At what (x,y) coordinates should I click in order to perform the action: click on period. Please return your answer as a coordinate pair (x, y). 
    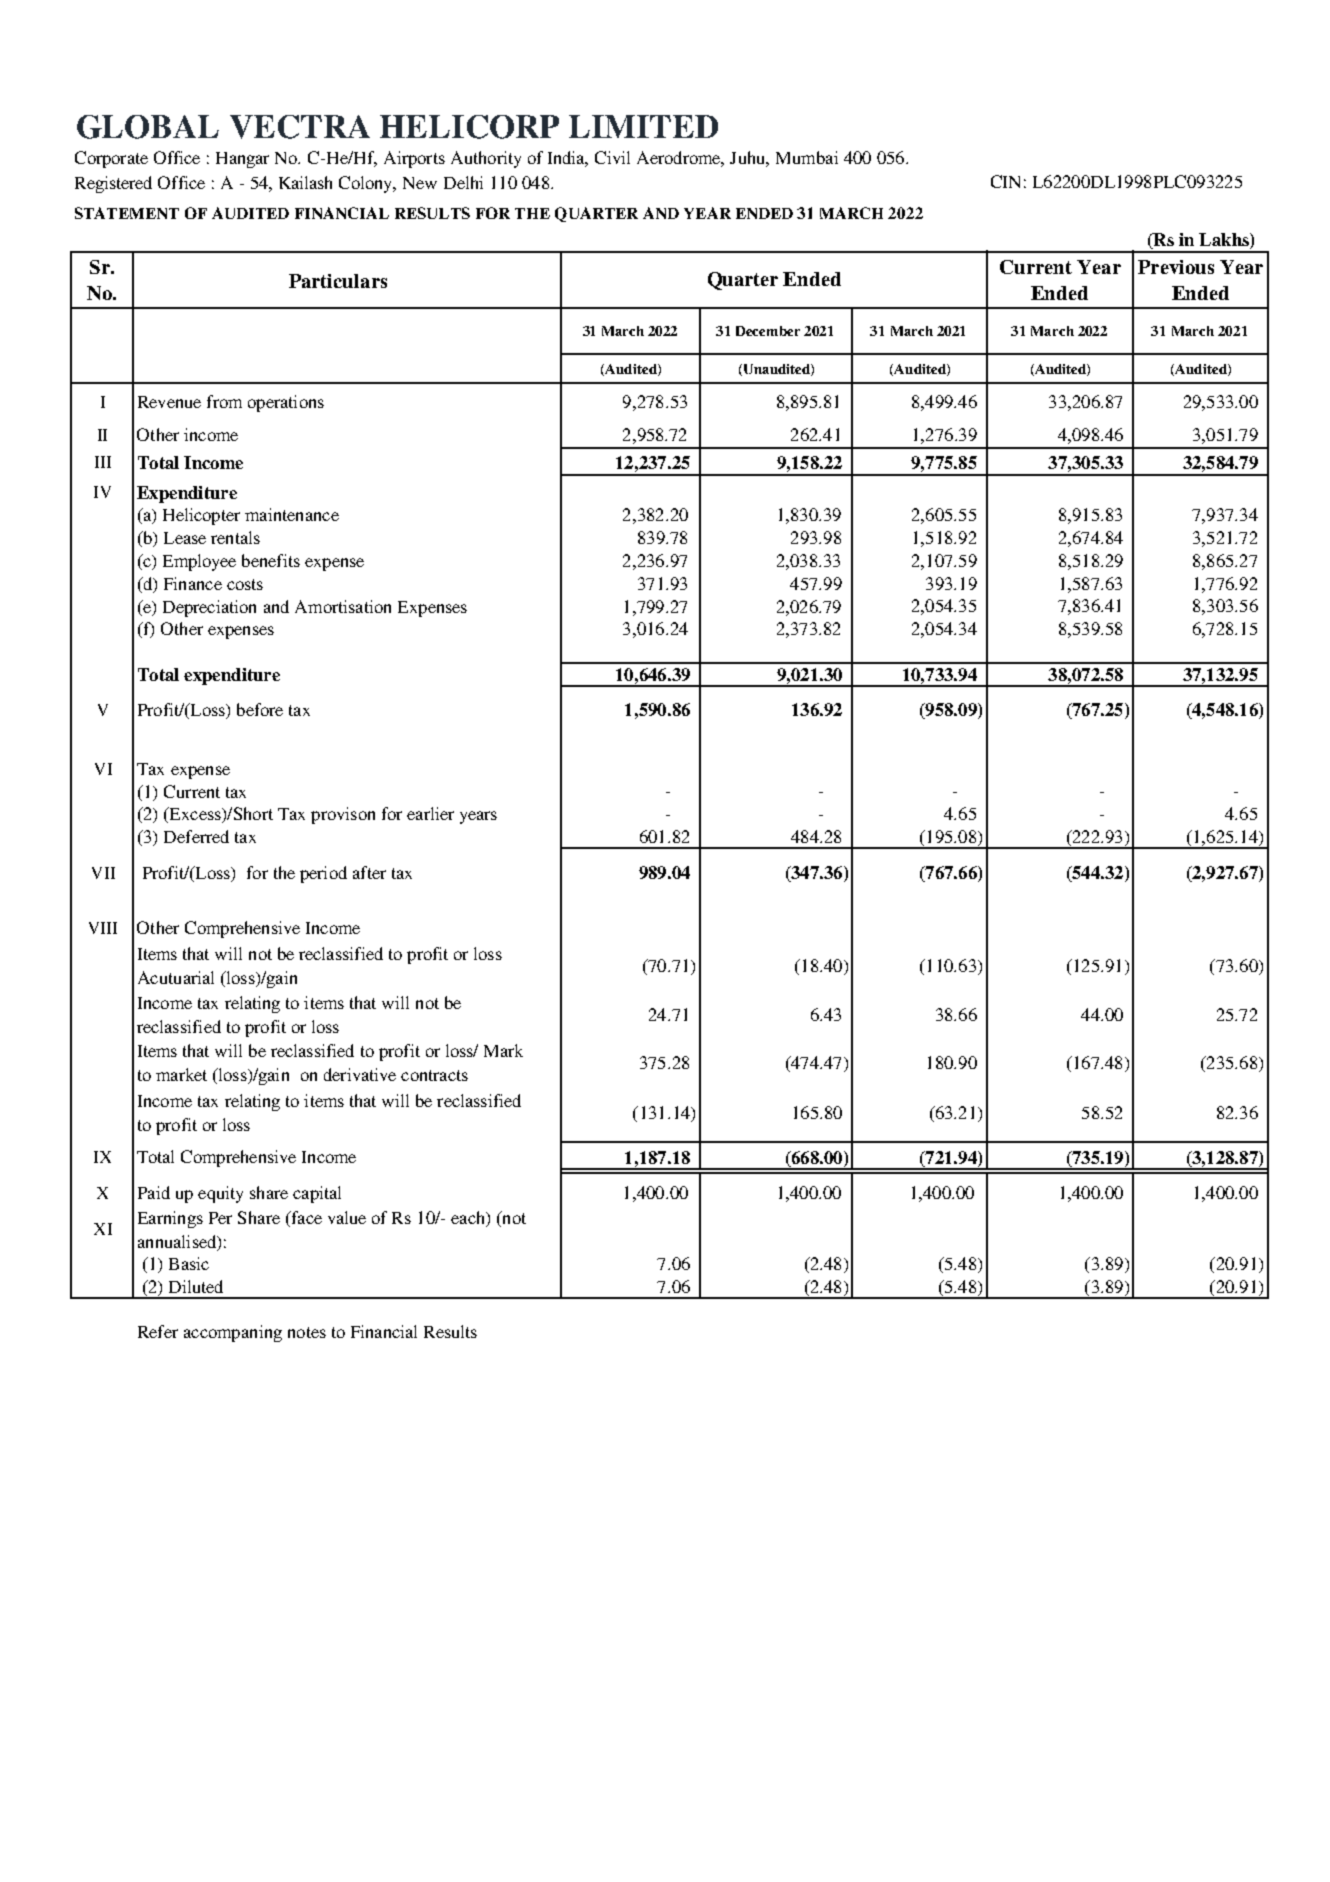
    Looking at the image, I should click on (323, 874).
